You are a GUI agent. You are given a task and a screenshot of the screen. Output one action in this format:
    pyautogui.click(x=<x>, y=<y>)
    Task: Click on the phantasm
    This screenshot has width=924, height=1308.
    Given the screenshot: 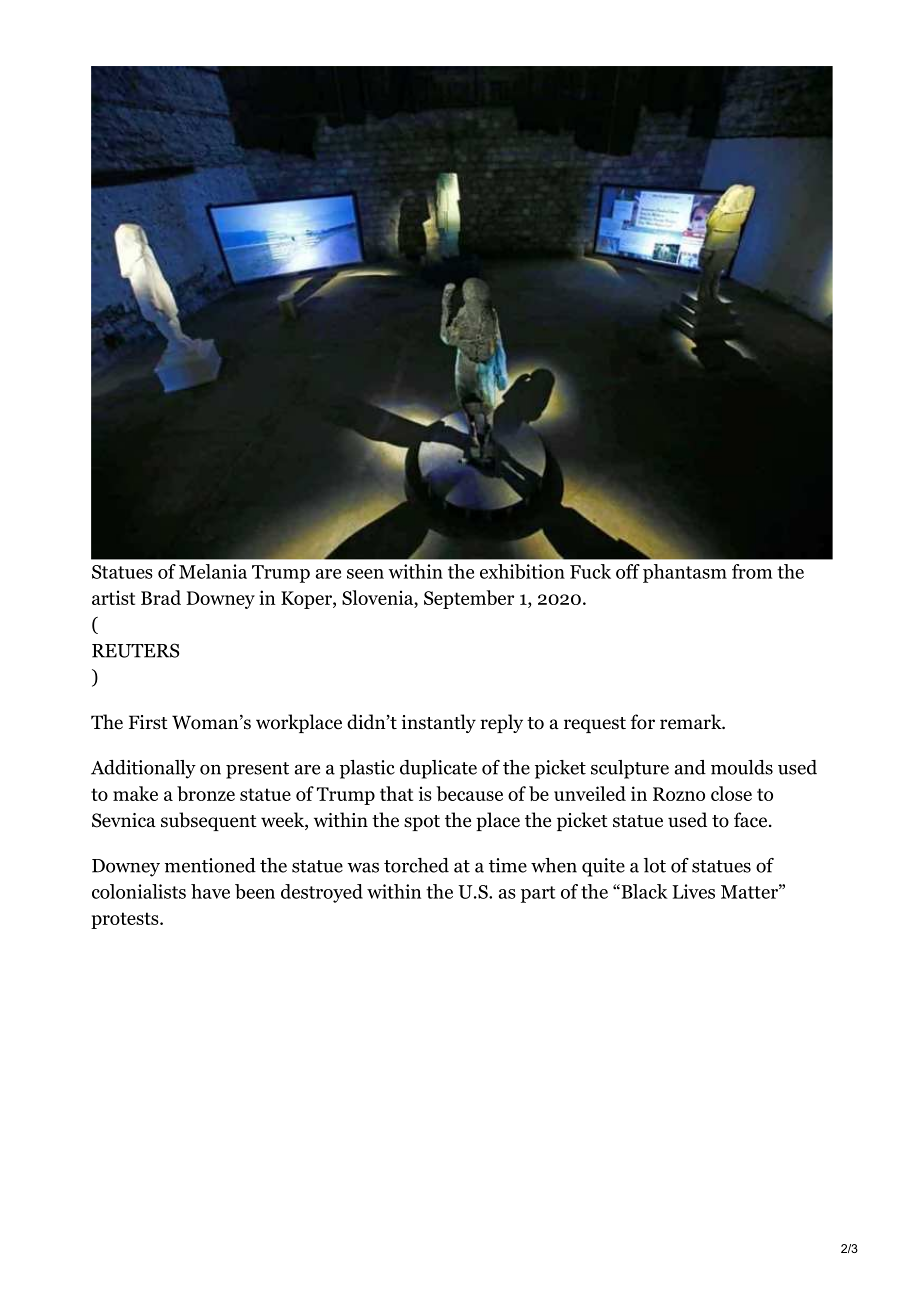 What is the action you would take?
    pyautogui.click(x=685, y=573)
